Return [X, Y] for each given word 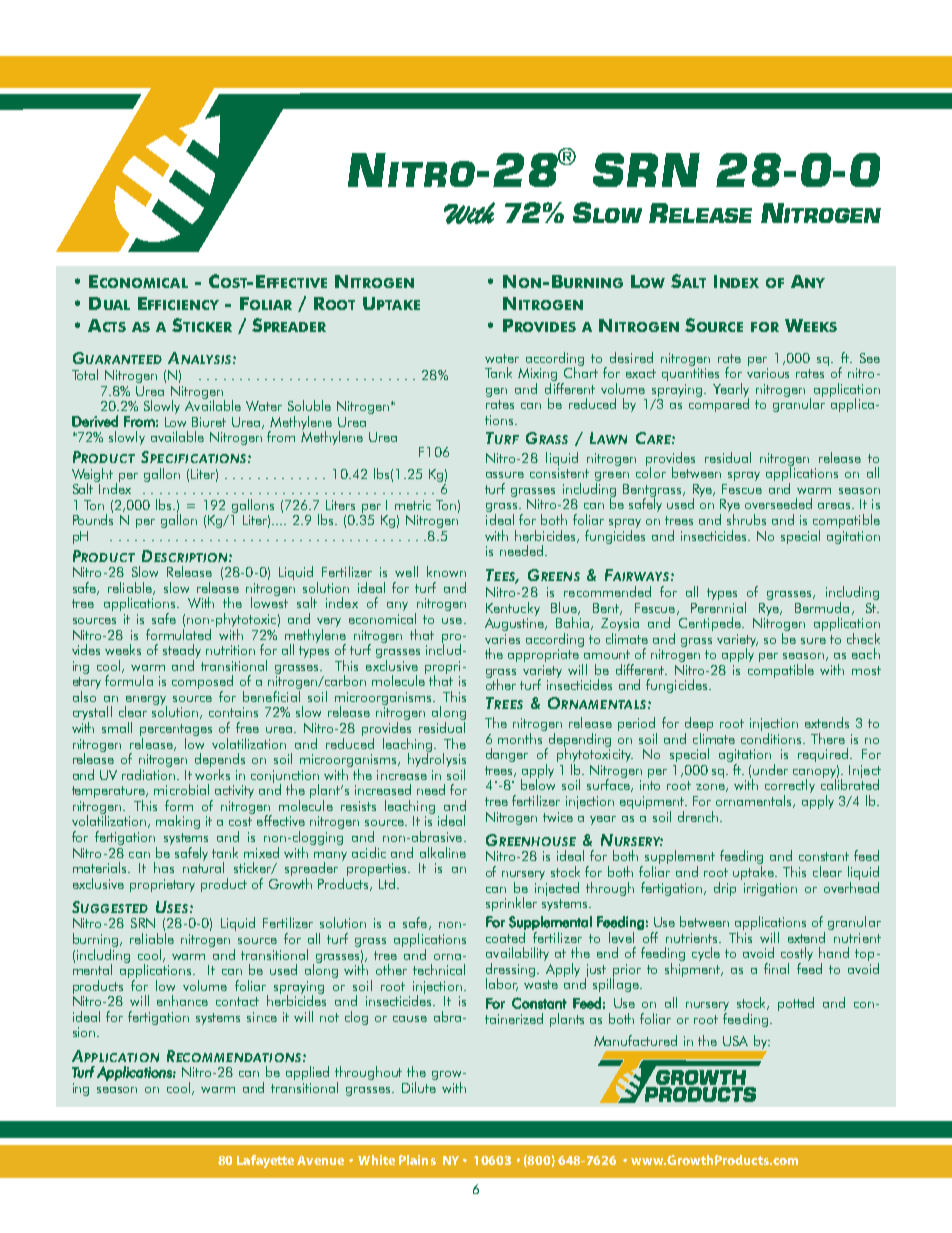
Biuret [209, 422]
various [768, 373]
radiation [150, 774]
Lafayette [265, 1161]
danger [507, 755]
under [770, 769]
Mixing [539, 376]
